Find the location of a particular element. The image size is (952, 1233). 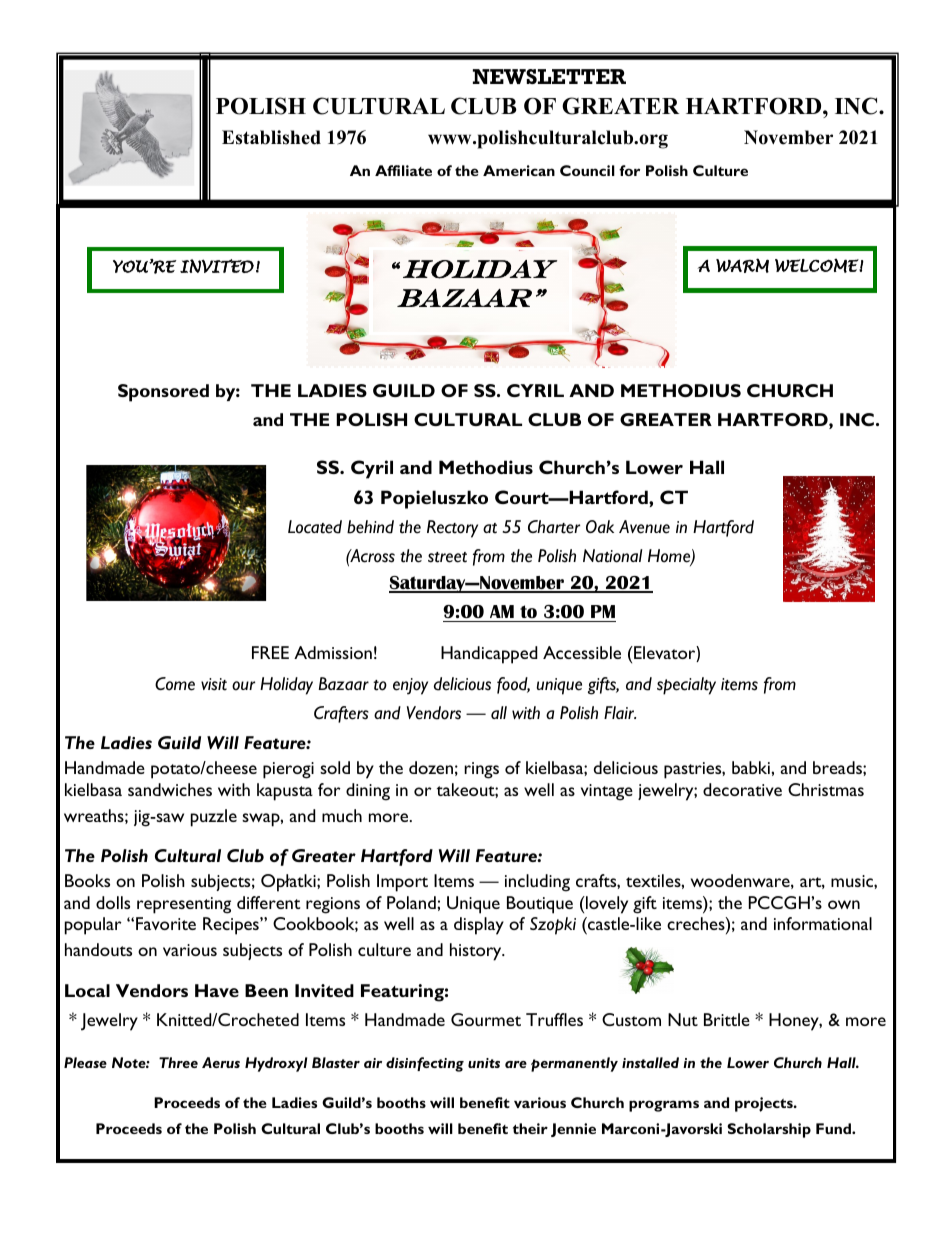

Established is located at coordinates (271, 137).
